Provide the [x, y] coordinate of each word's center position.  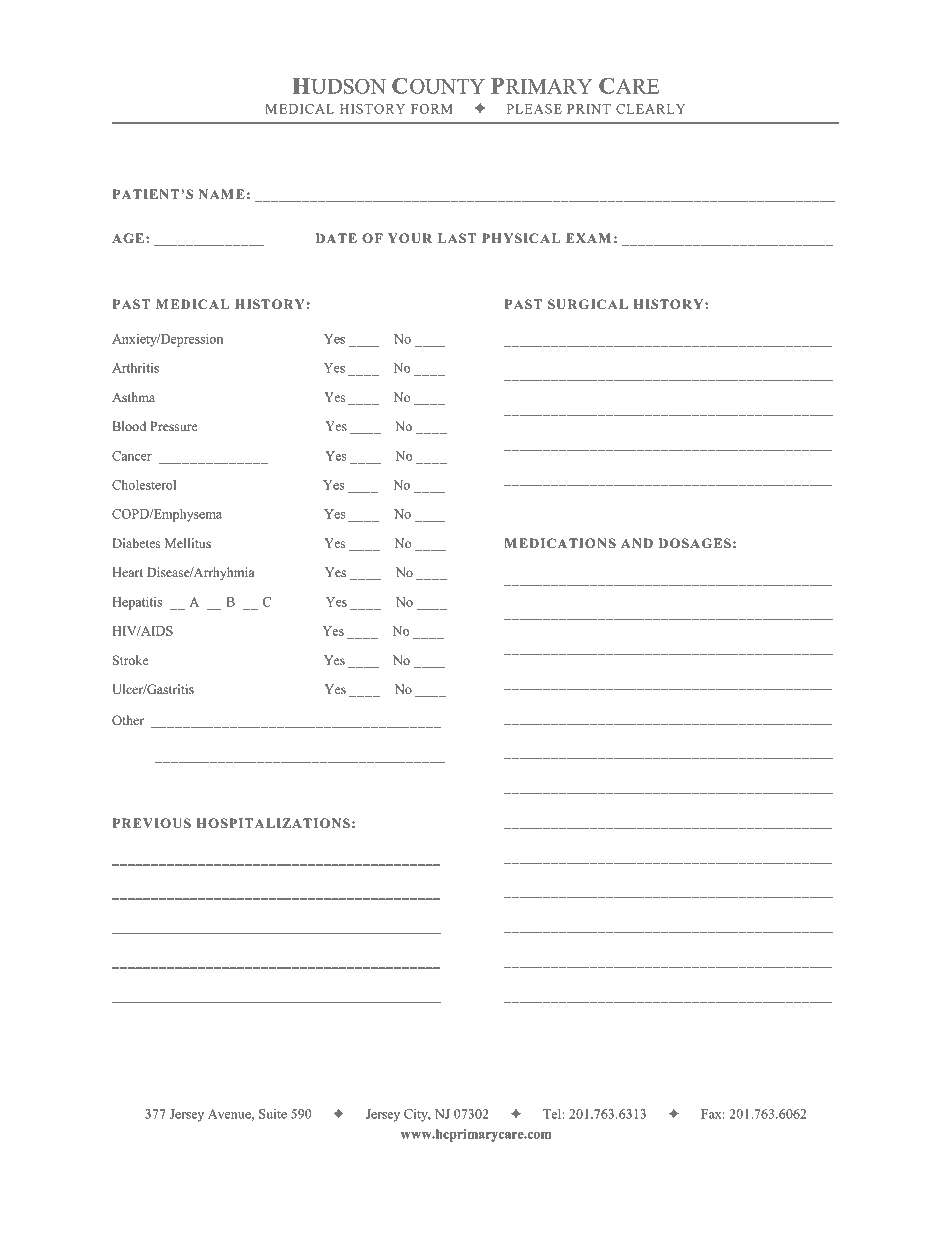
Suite [273, 1114]
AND [637, 543]
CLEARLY [650, 109]
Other [128, 720]
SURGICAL [588, 304]
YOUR [410, 238]
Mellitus [188, 543]
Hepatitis [137, 603]
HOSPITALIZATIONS [273, 823]
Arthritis [135, 368]
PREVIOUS [152, 823]
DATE [336, 238]
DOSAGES [695, 543]
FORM [432, 109]
